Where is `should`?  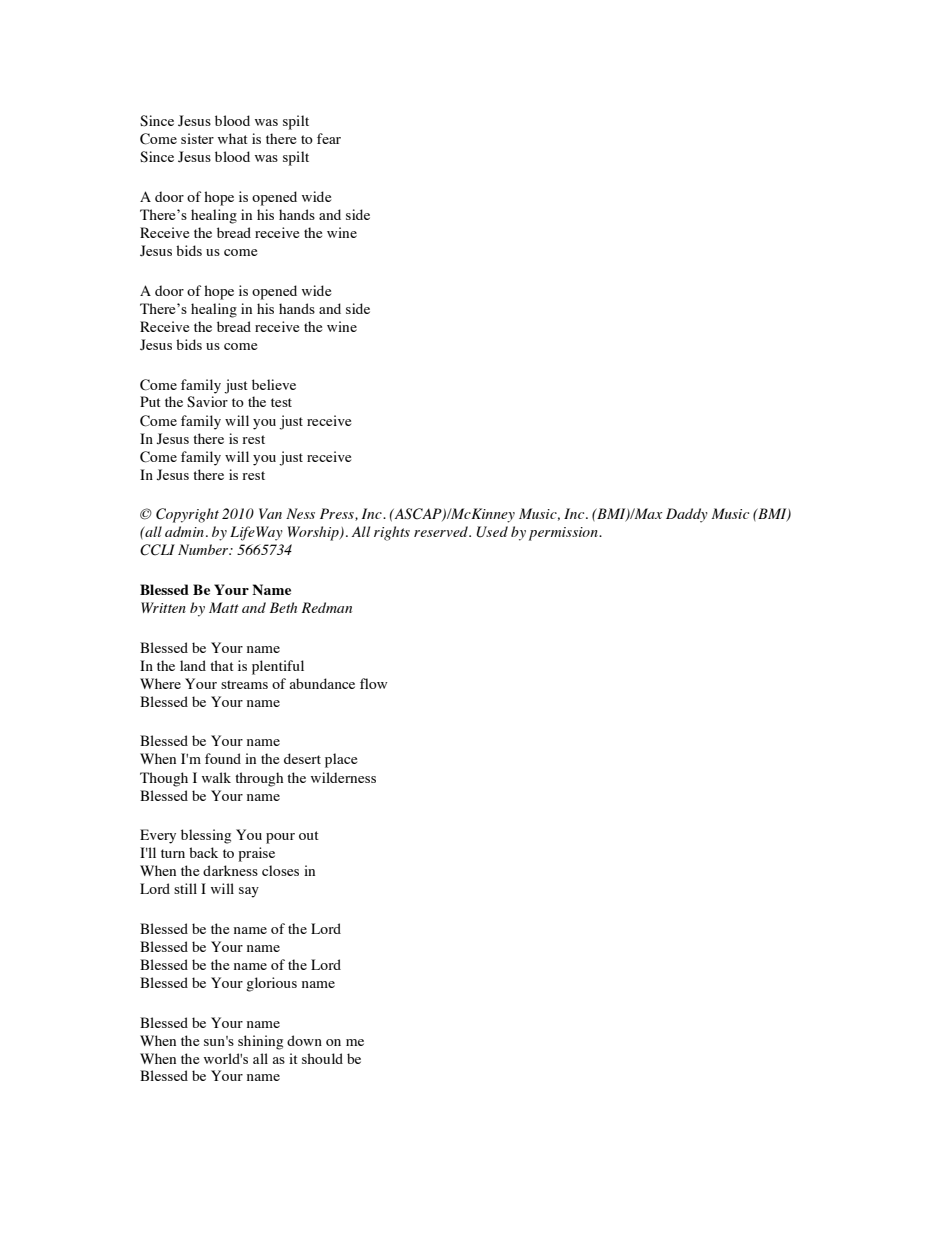 should is located at coordinates (322, 1058).
